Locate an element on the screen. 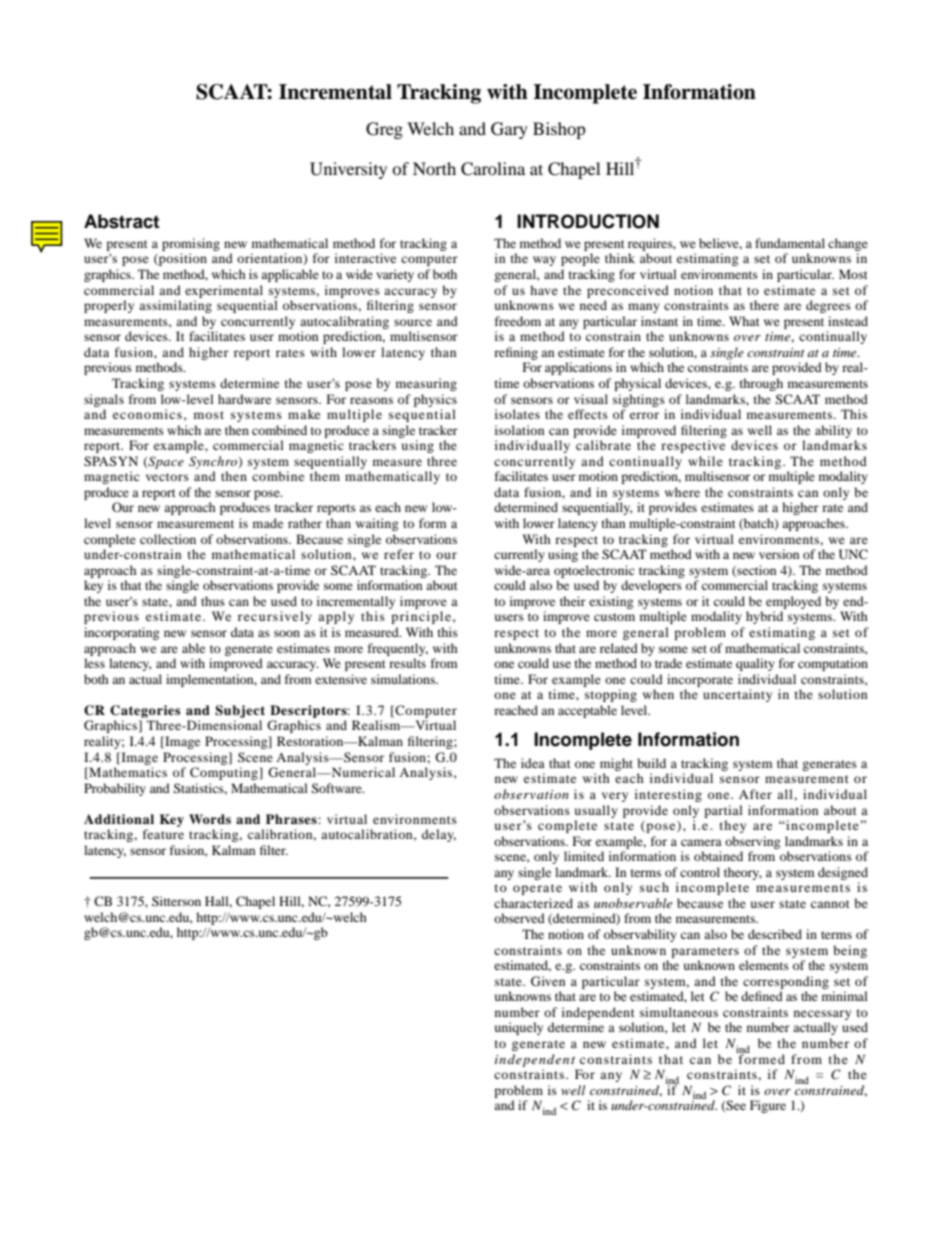 The height and width of the screenshot is (1233, 952). while is located at coordinates (705, 461).
